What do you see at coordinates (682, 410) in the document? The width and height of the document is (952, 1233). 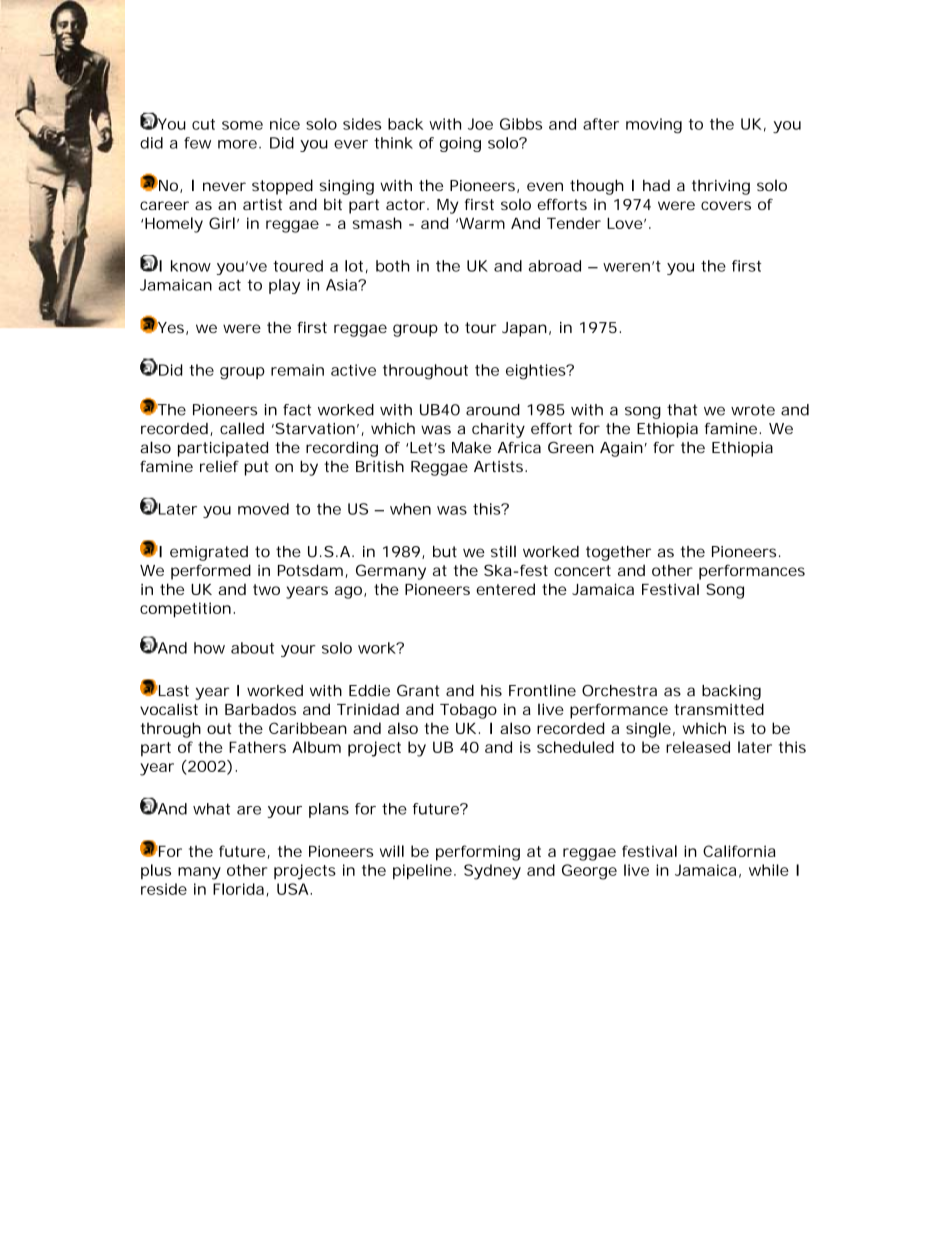 I see `that` at bounding box center [682, 410].
